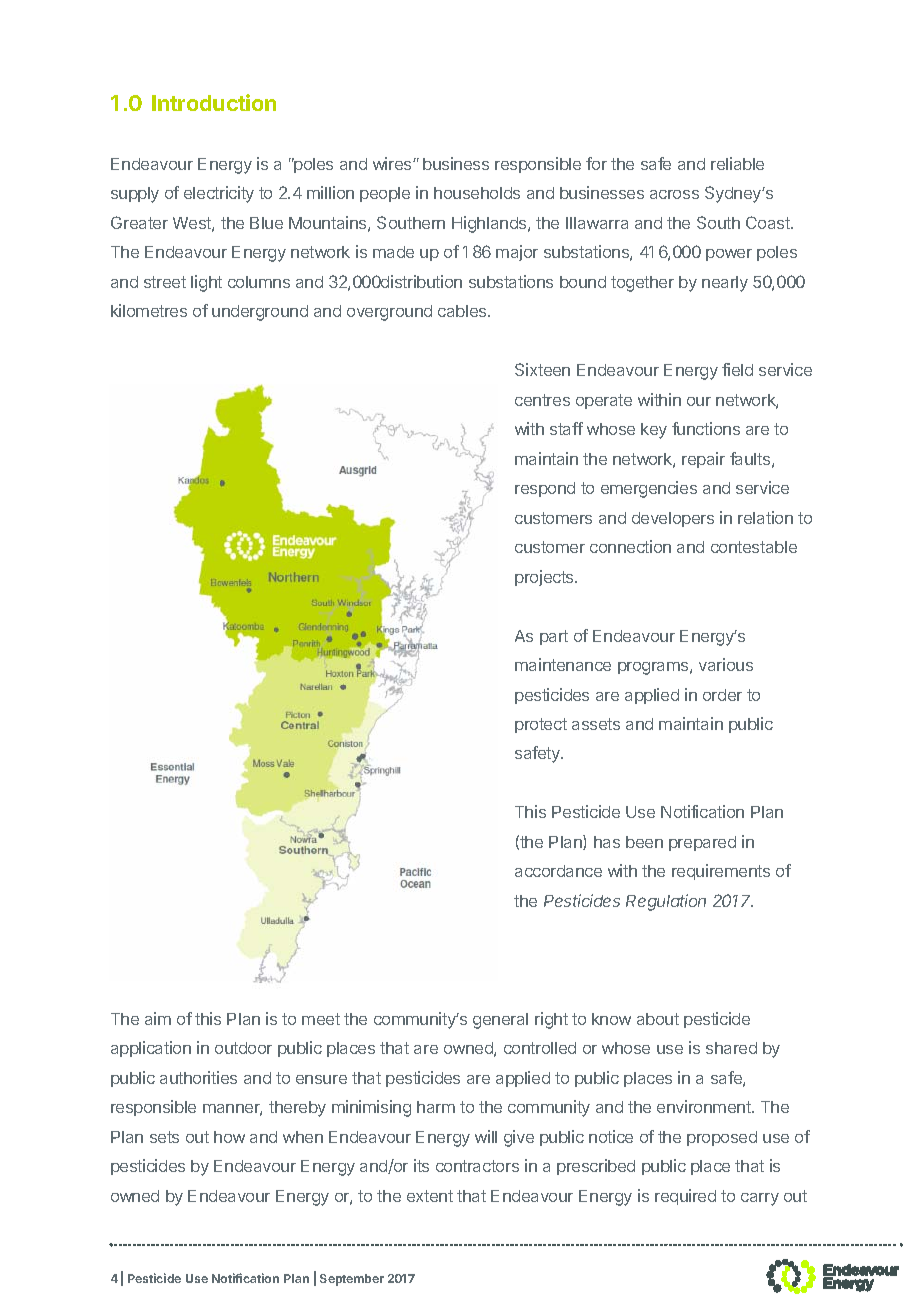 The image size is (924, 1308). What do you see at coordinates (430, 1196) in the screenshot?
I see `extent` at bounding box center [430, 1196].
